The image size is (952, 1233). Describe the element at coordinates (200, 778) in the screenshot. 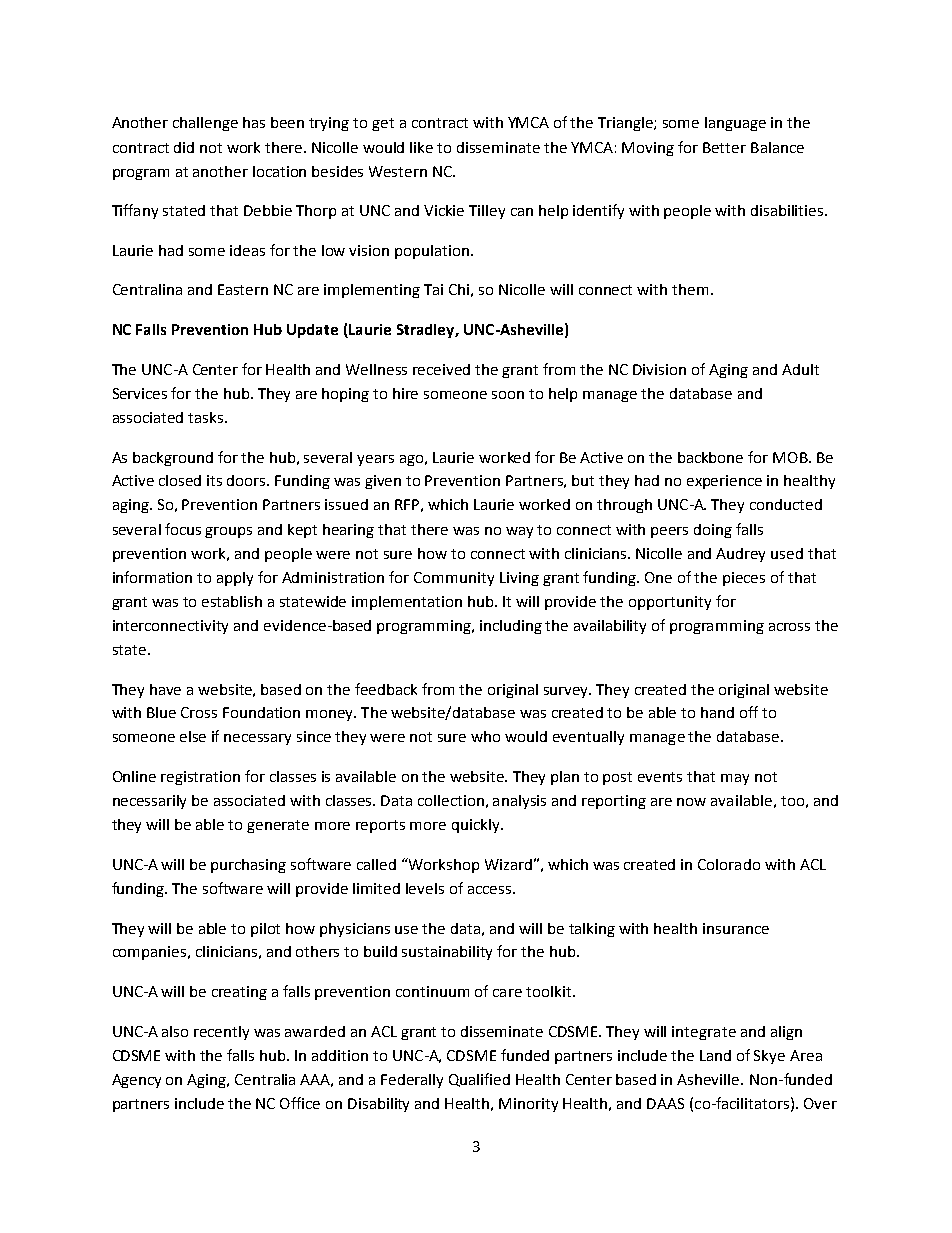

I see `registration` at that location.
